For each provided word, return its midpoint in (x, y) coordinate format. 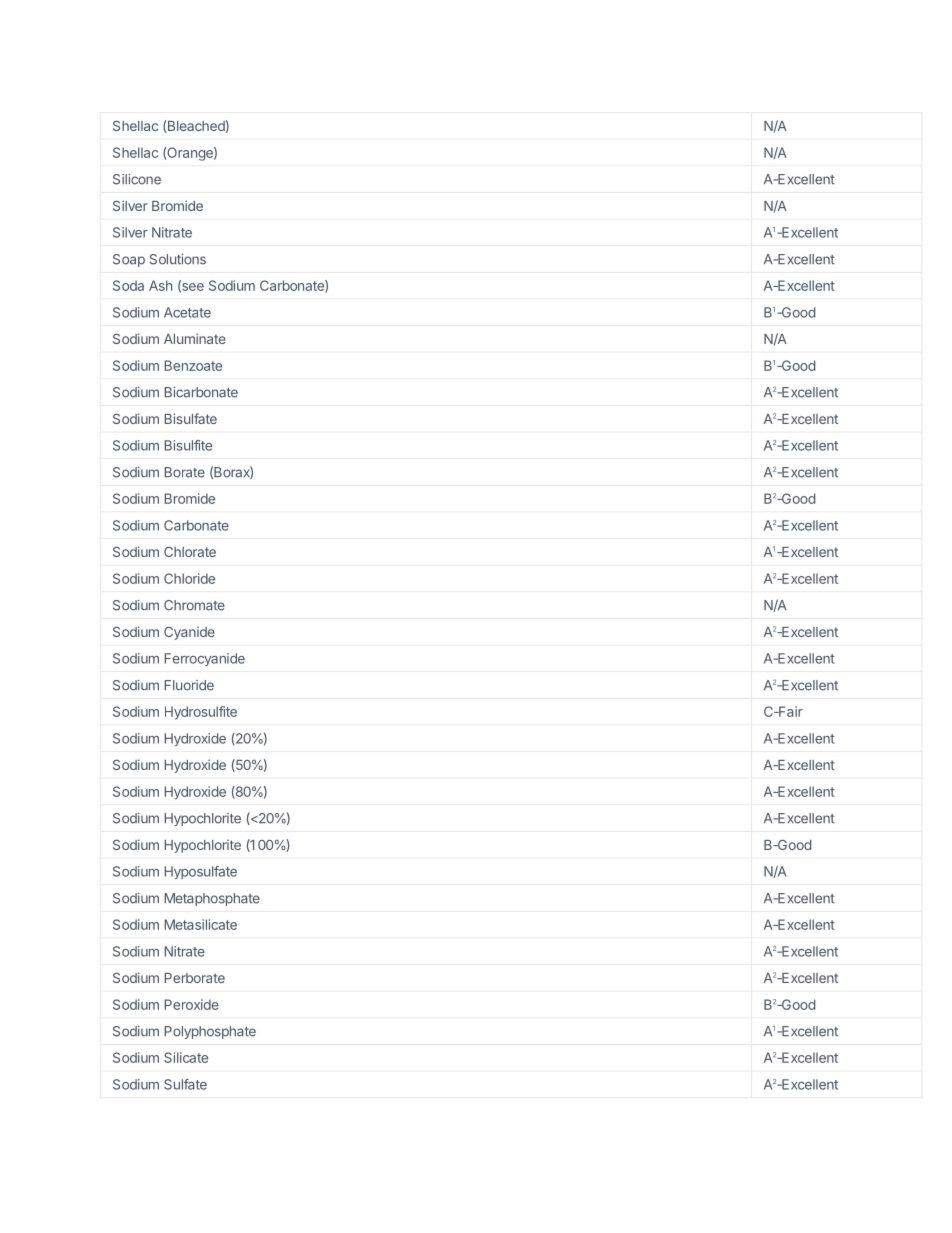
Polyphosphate (210, 1032)
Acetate (187, 312)
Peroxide (192, 1004)
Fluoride (189, 685)
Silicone (137, 179)
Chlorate (190, 552)
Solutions (178, 259)
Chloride (189, 578)
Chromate (194, 605)
